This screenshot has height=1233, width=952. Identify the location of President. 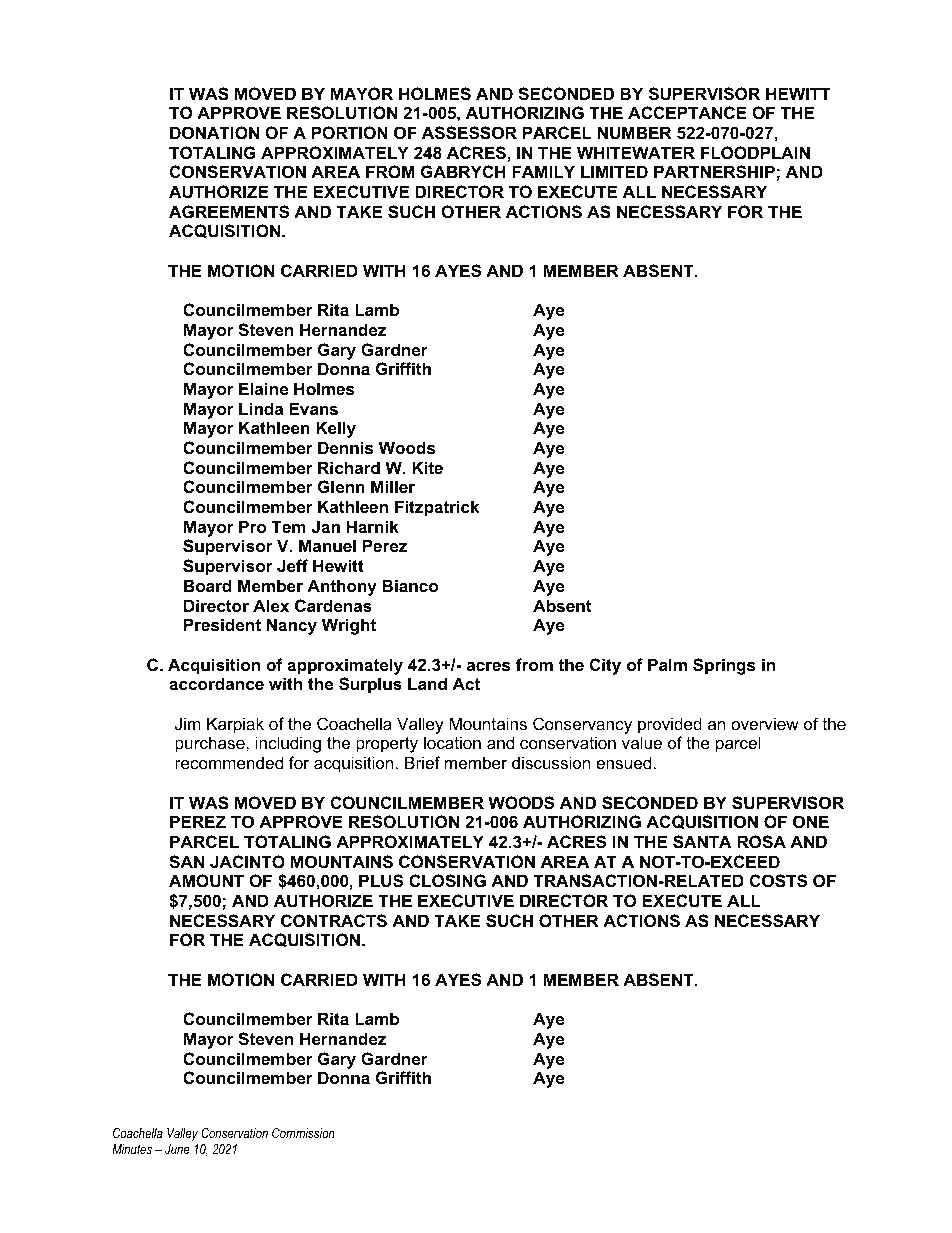
(222, 624).
